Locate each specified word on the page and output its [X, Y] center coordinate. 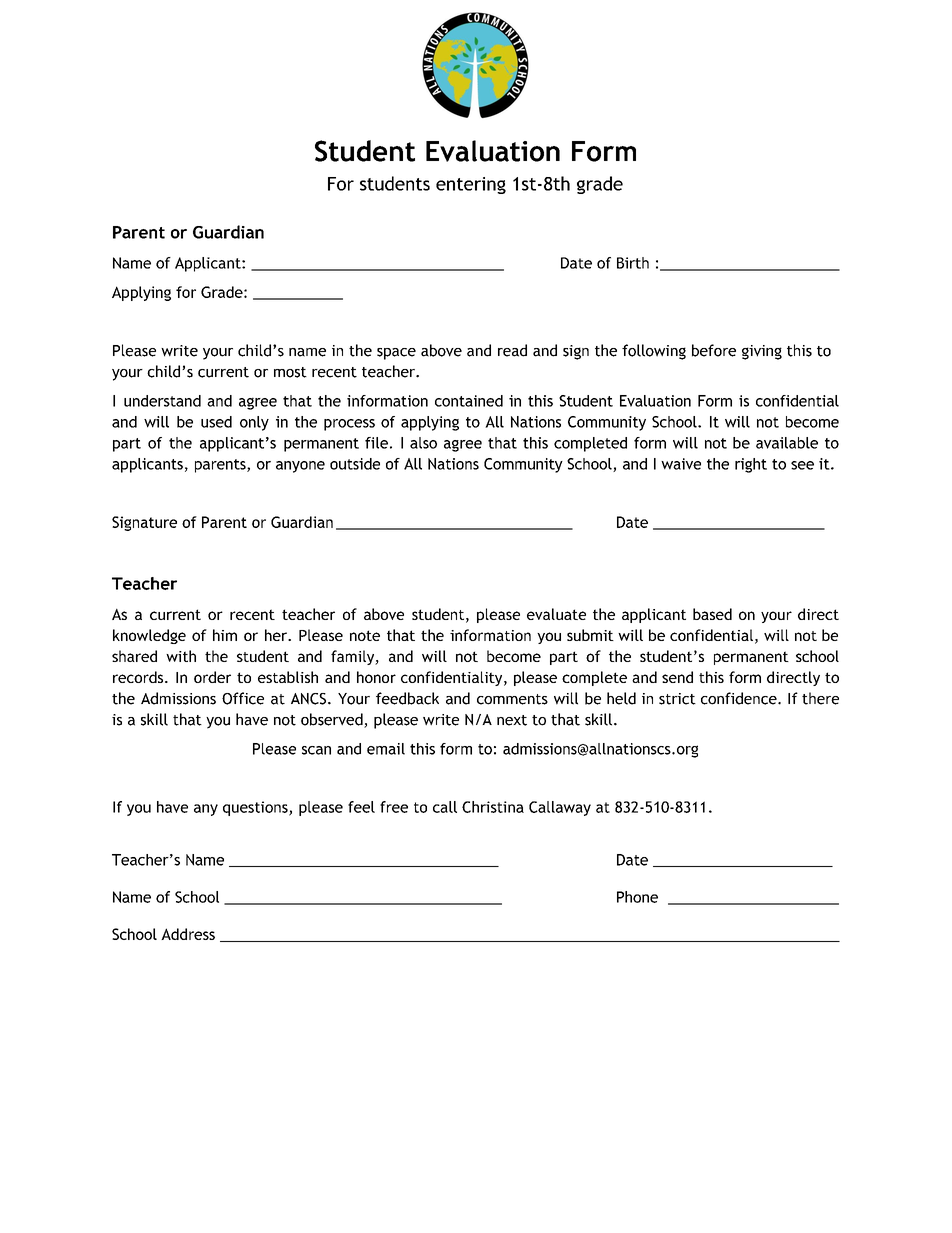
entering [471, 185]
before [714, 350]
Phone [637, 897]
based [712, 614]
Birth [633, 263]
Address [188, 934]
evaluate [556, 614]
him [225, 635]
